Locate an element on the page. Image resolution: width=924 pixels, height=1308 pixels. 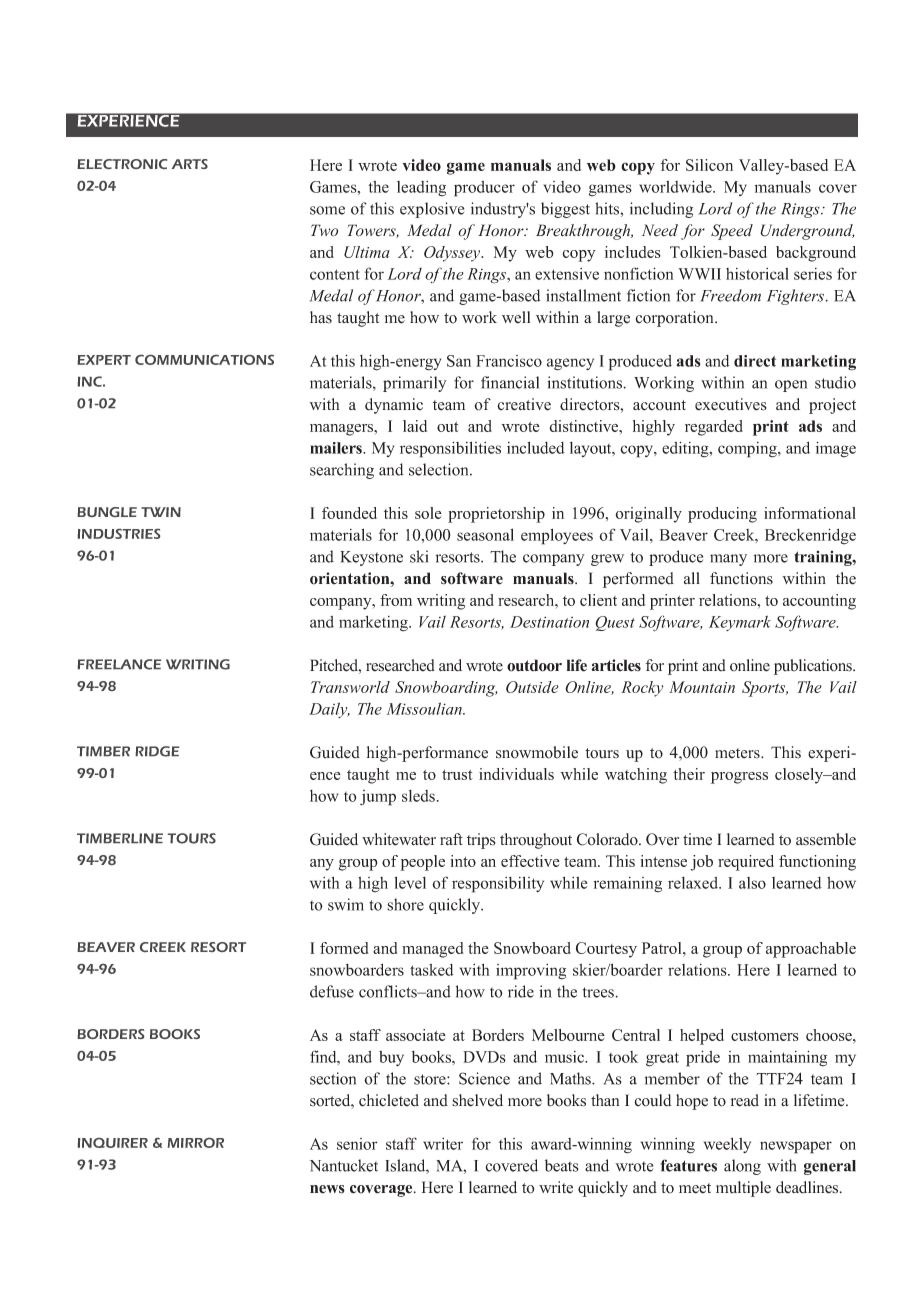
Outside is located at coordinates (532, 687).
